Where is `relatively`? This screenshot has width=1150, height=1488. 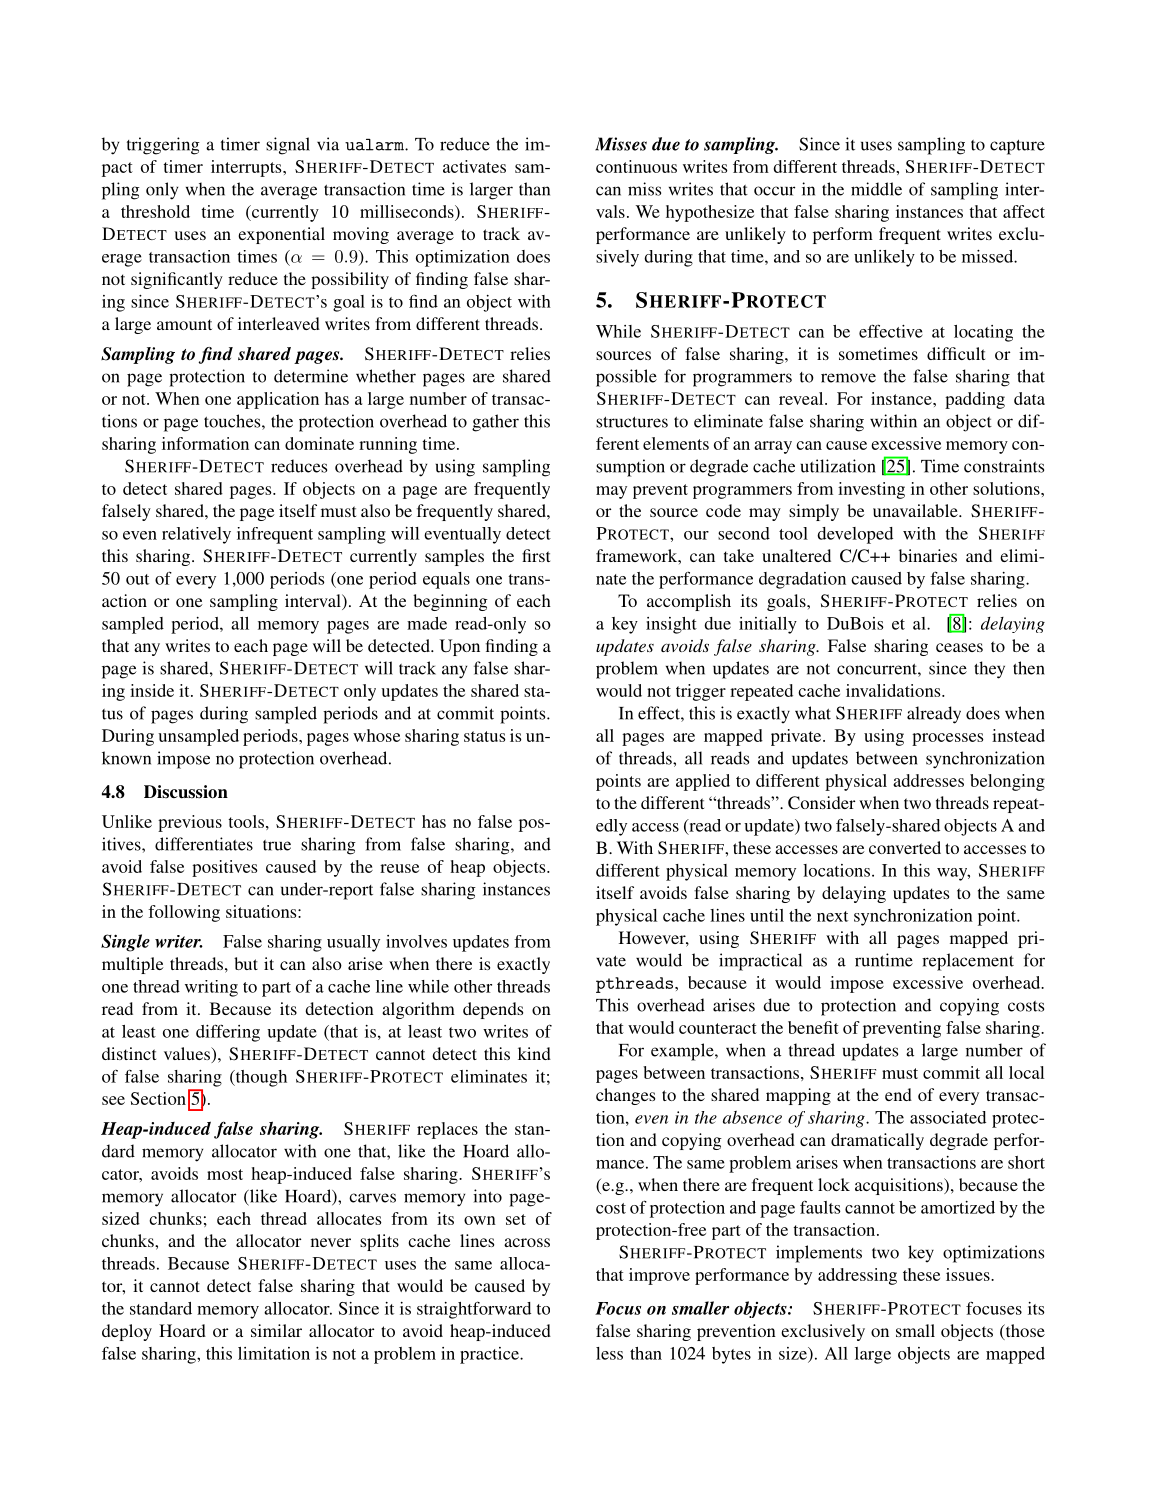
relatively is located at coordinates (196, 535).
